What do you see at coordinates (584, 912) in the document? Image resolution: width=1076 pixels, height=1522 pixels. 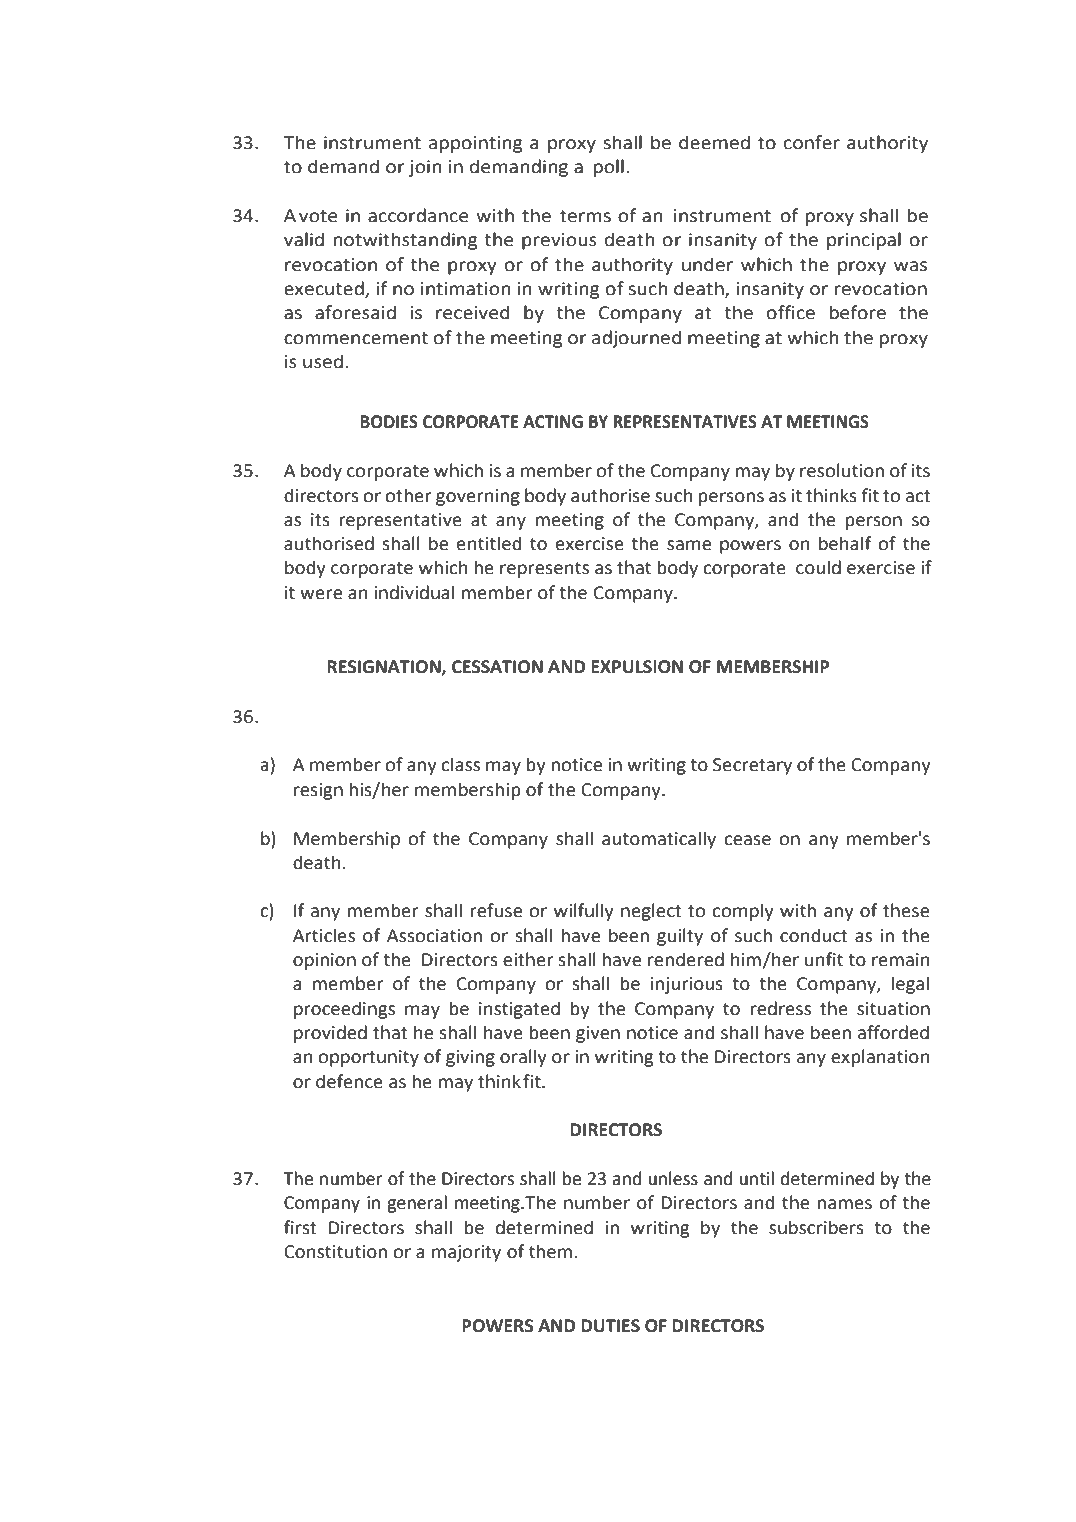 I see `wilfully` at bounding box center [584, 912].
